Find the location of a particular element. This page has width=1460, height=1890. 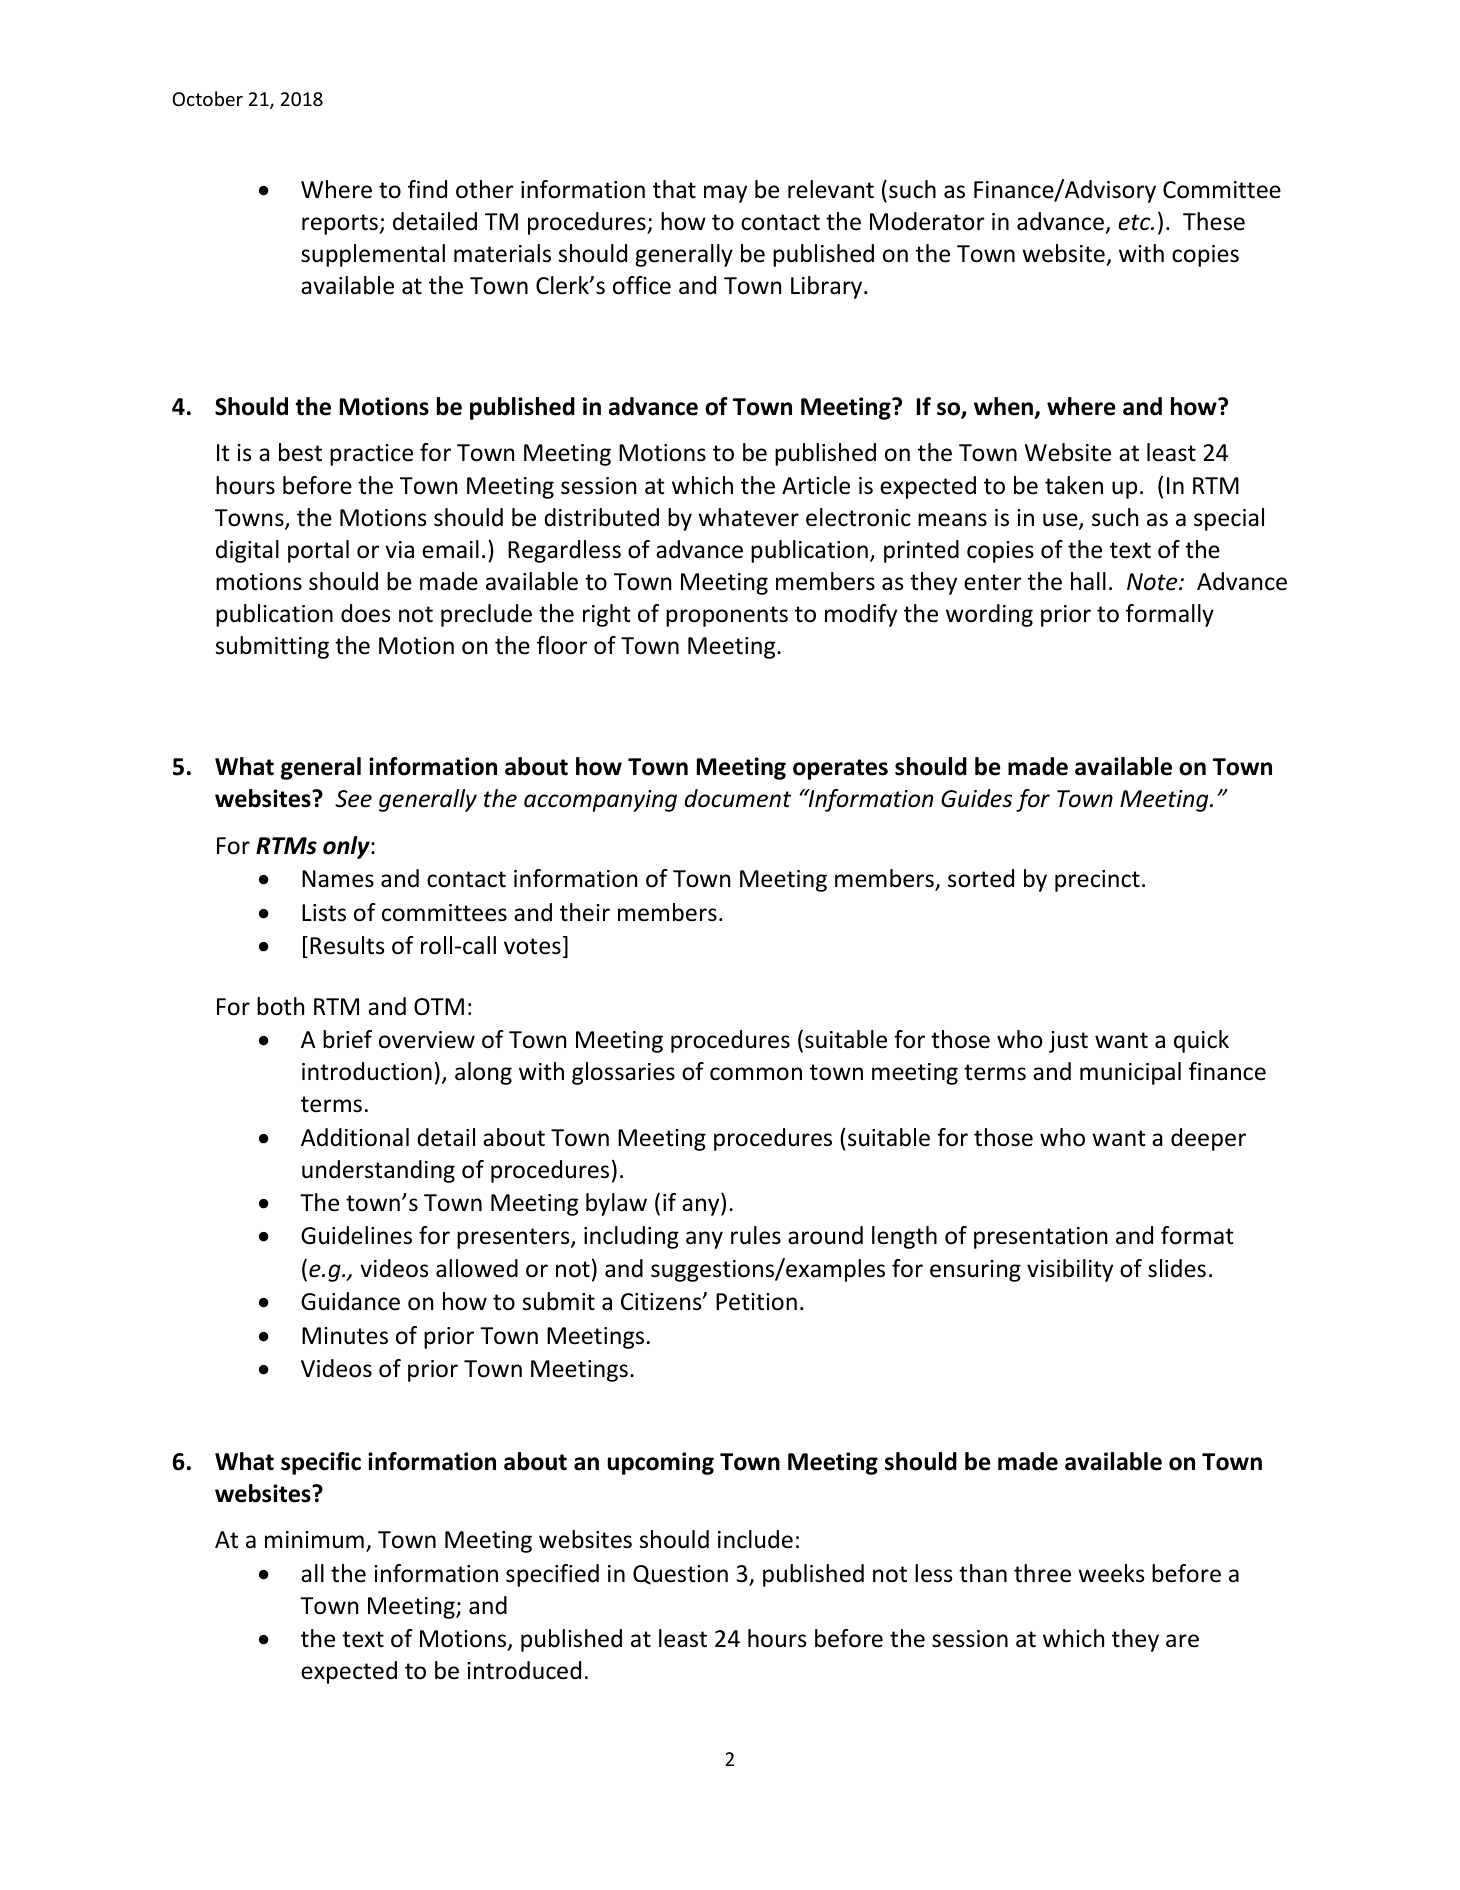

Guidelines is located at coordinates (356, 1235).
